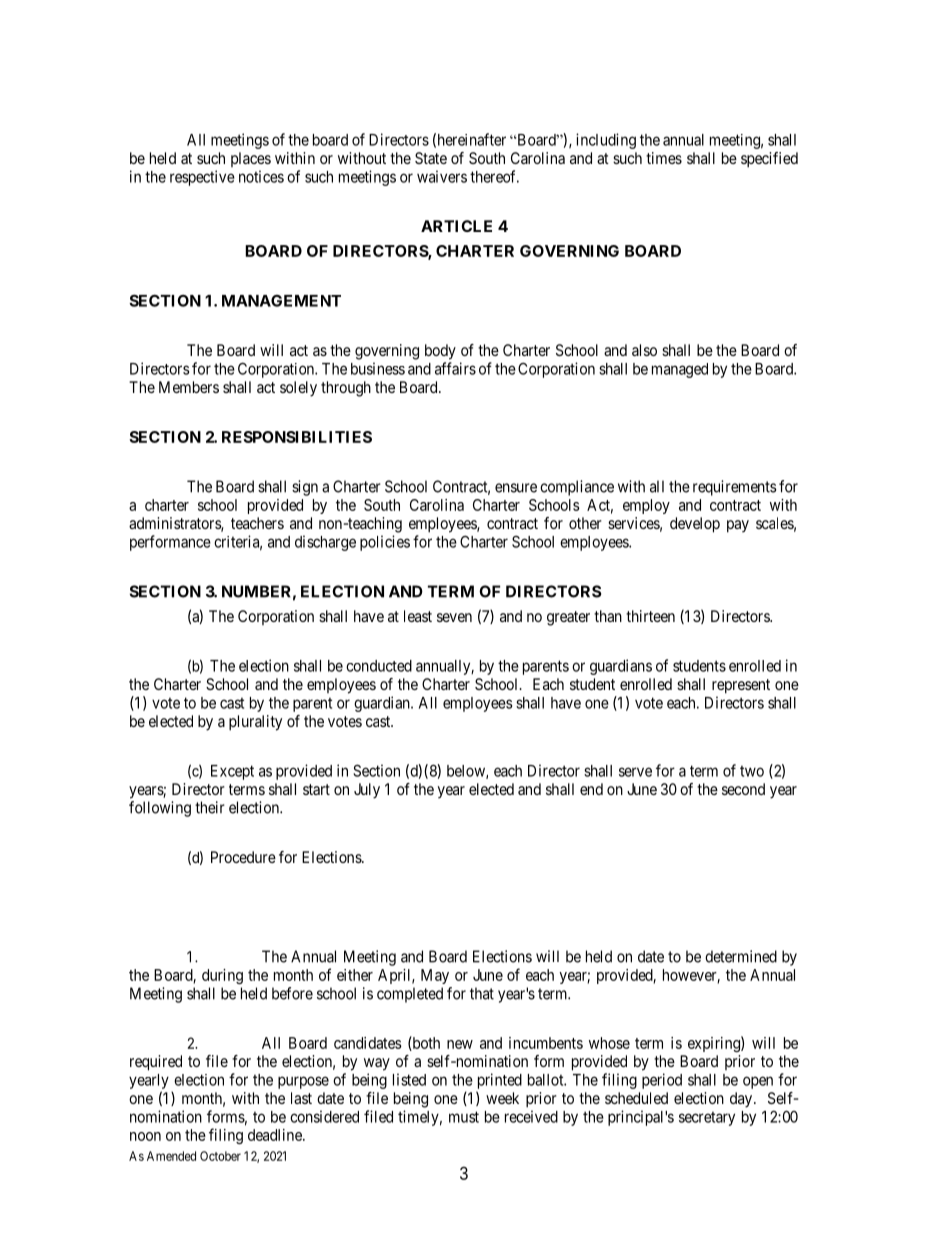 Image resolution: width=952 pixels, height=1241 pixels. Describe the element at coordinates (664, 158) in the document. I see `times` at that location.
